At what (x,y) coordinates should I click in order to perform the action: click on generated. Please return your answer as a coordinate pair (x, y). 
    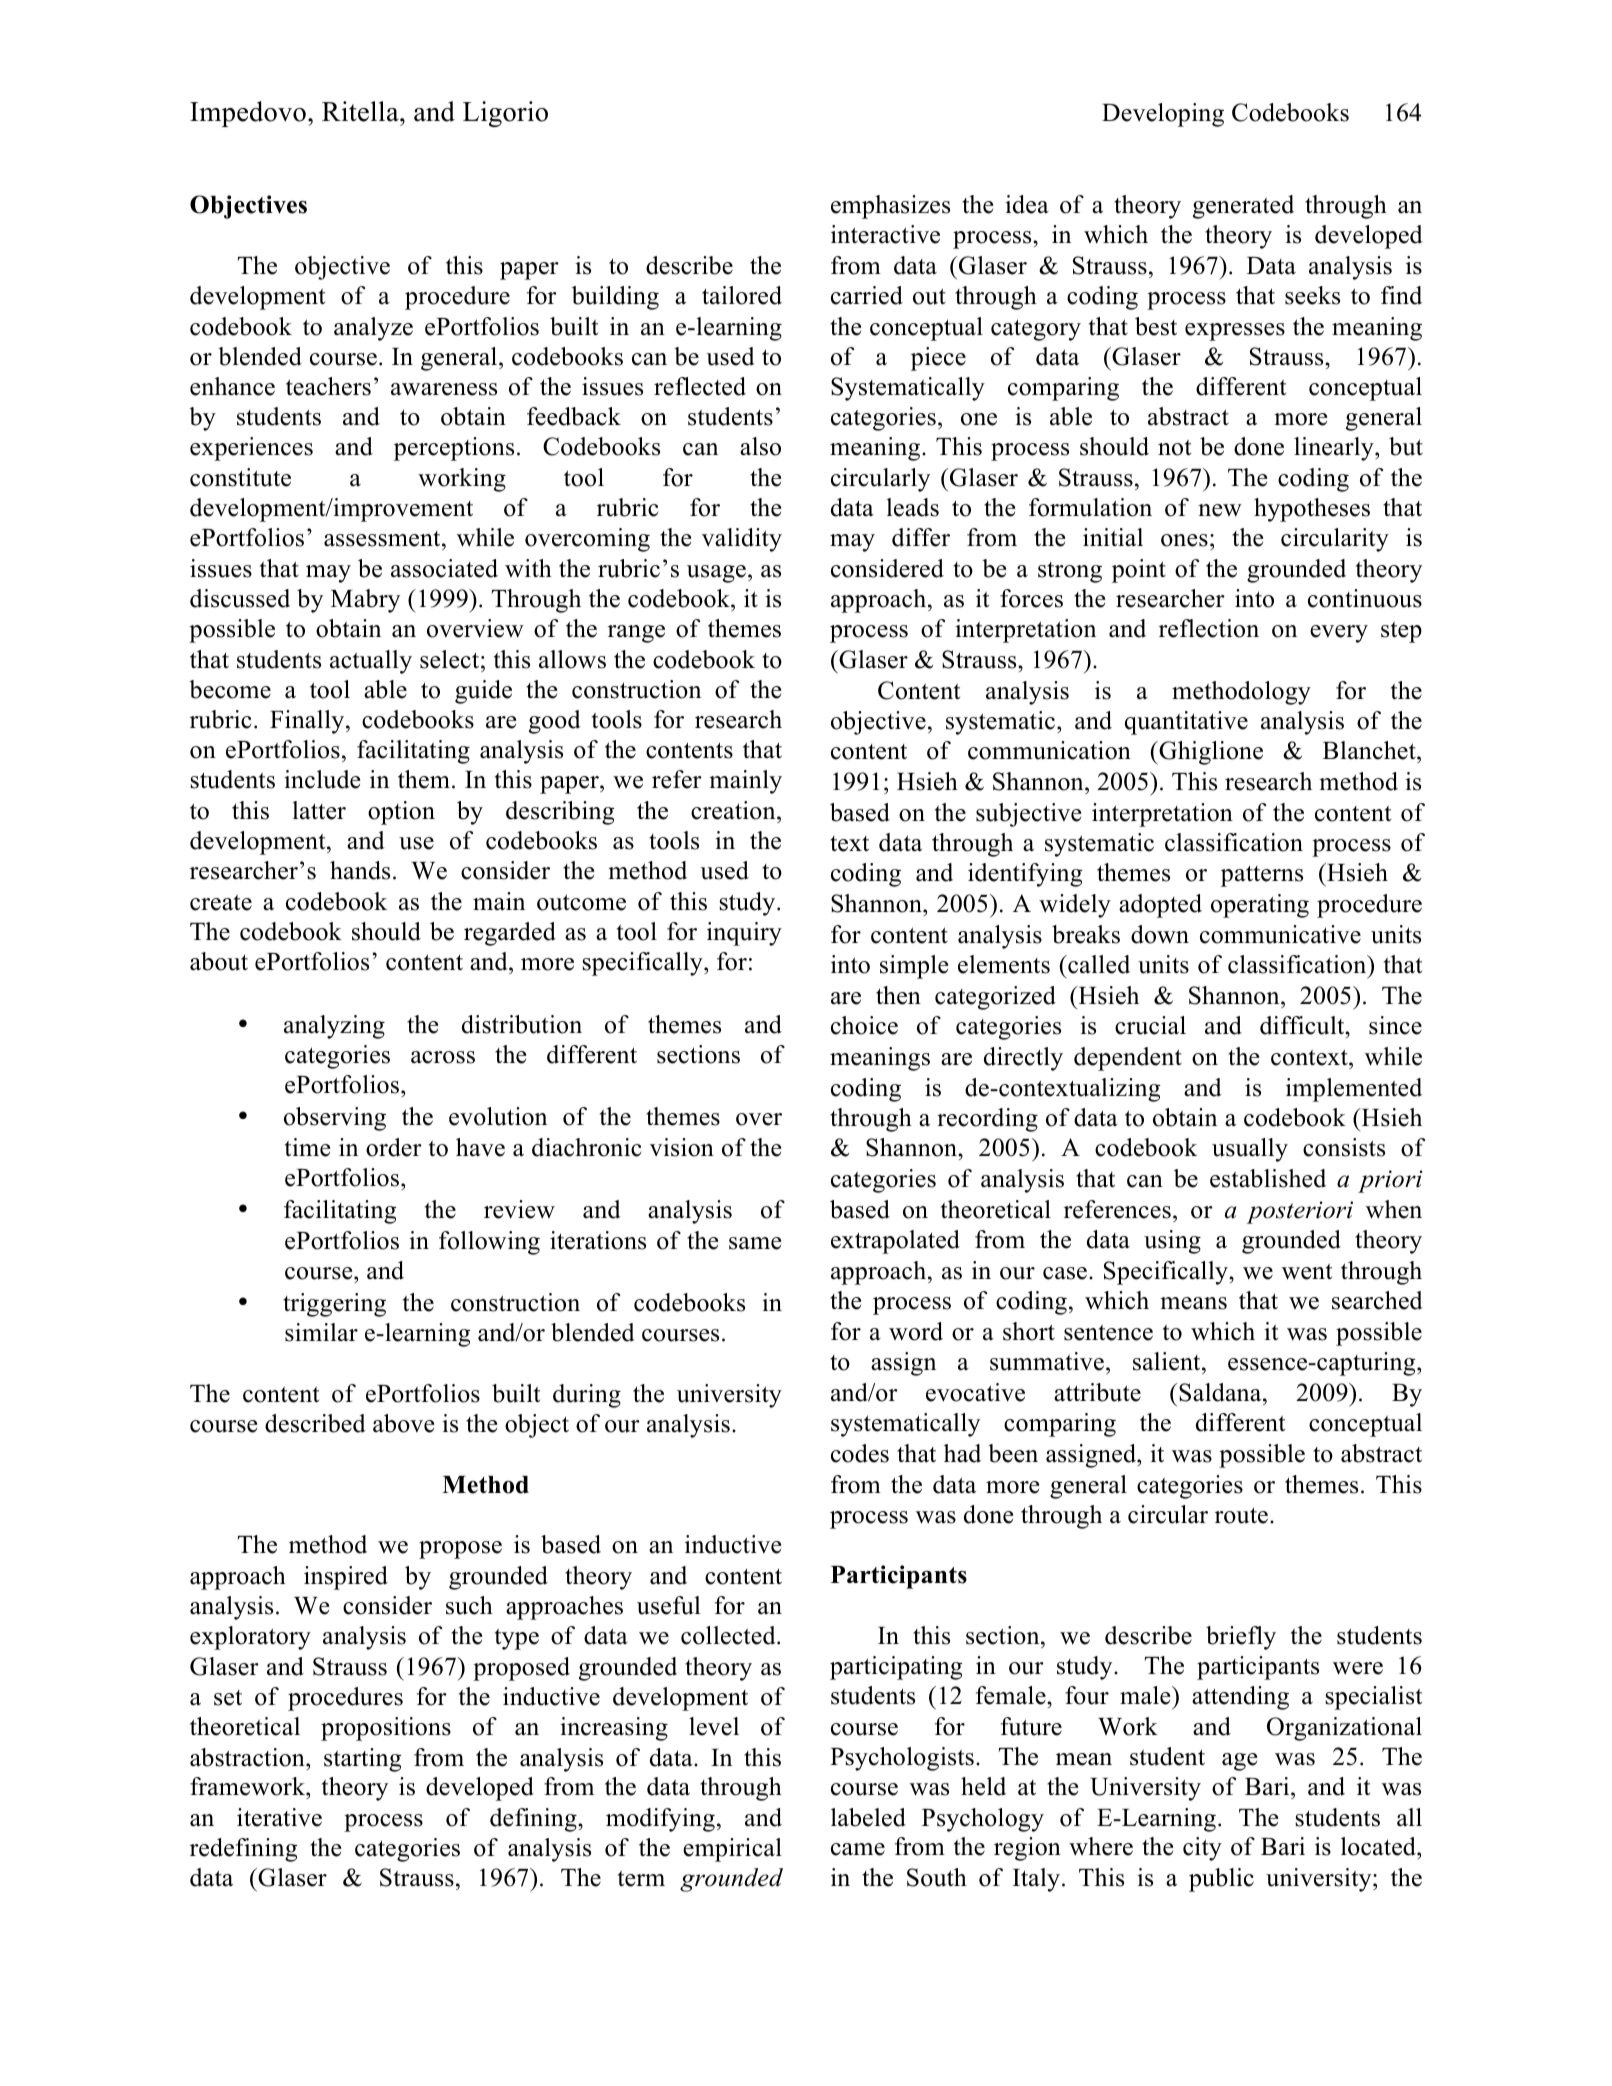
    Looking at the image, I should click on (1243, 207).
